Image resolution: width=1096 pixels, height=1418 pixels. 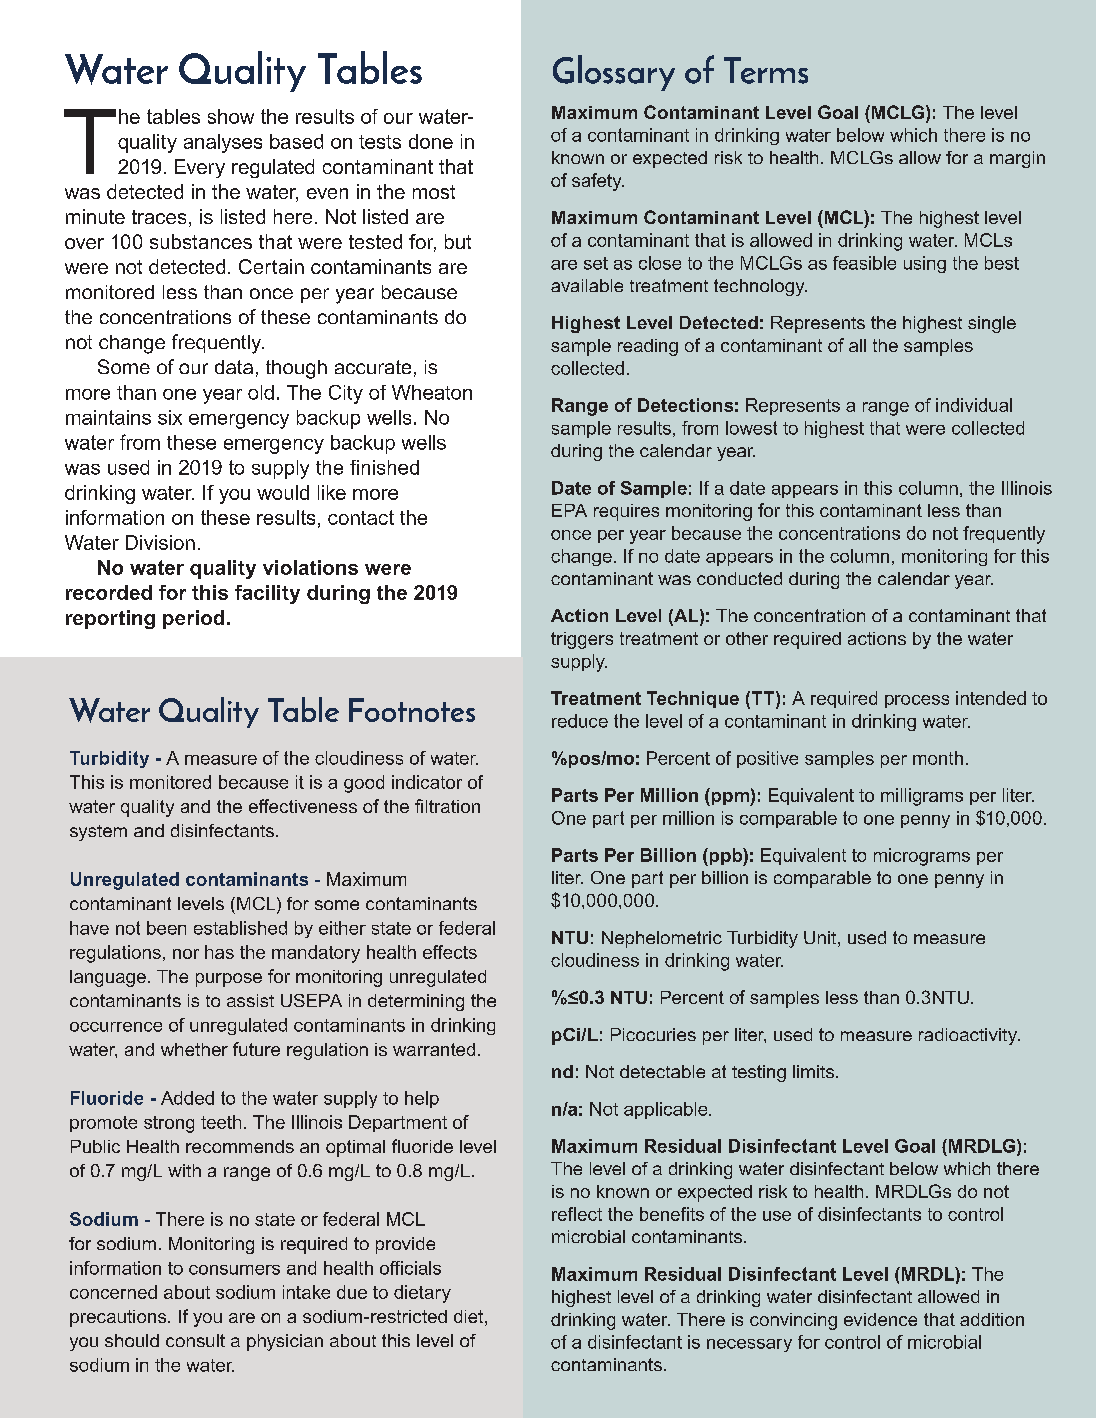 What do you see at coordinates (1017, 159) in the page?
I see `margin` at bounding box center [1017, 159].
